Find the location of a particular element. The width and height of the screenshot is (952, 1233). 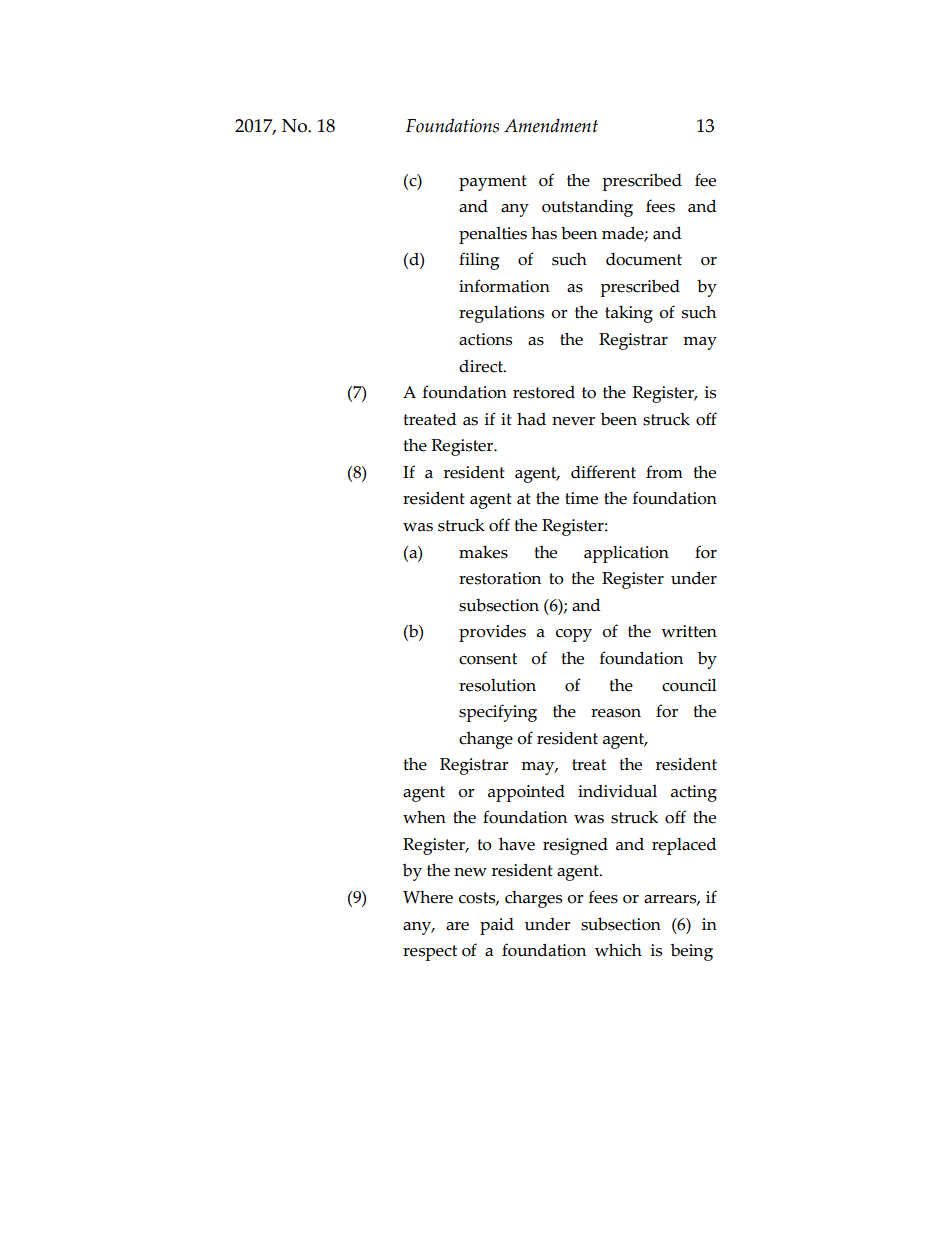

are is located at coordinates (457, 926).
